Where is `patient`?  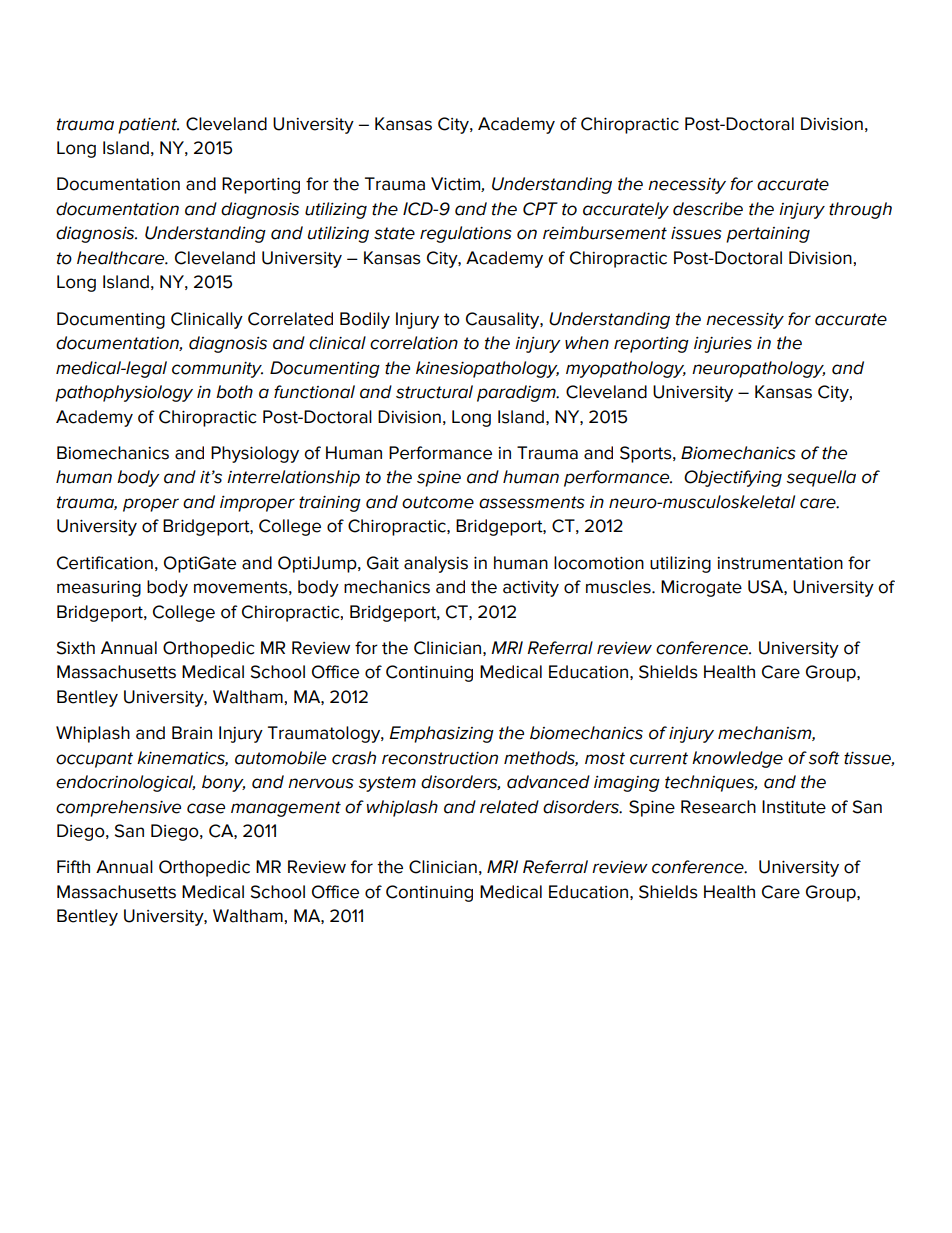
patient is located at coordinates (148, 126).
